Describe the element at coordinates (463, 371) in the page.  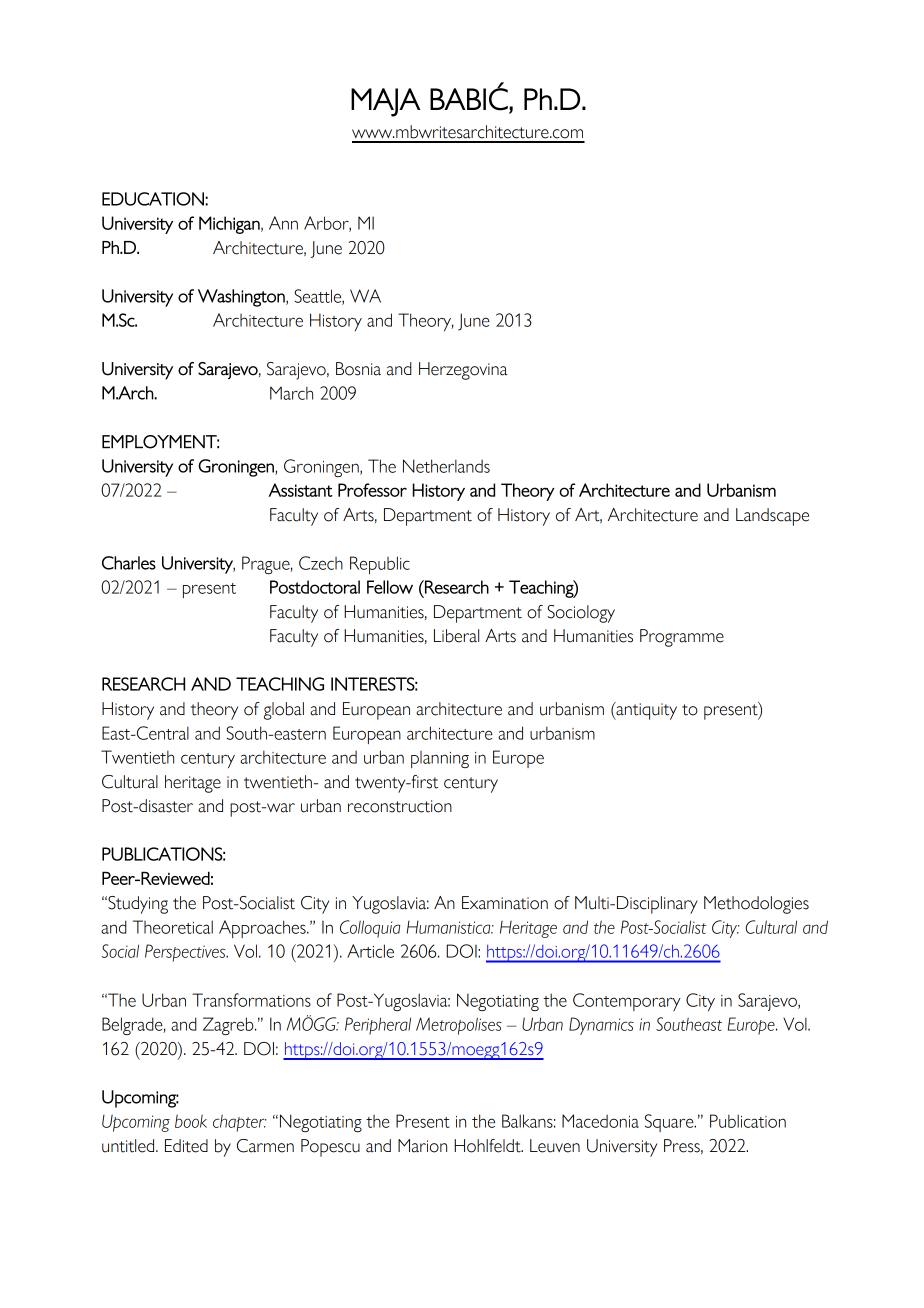
I see `Herzegovina` at that location.
